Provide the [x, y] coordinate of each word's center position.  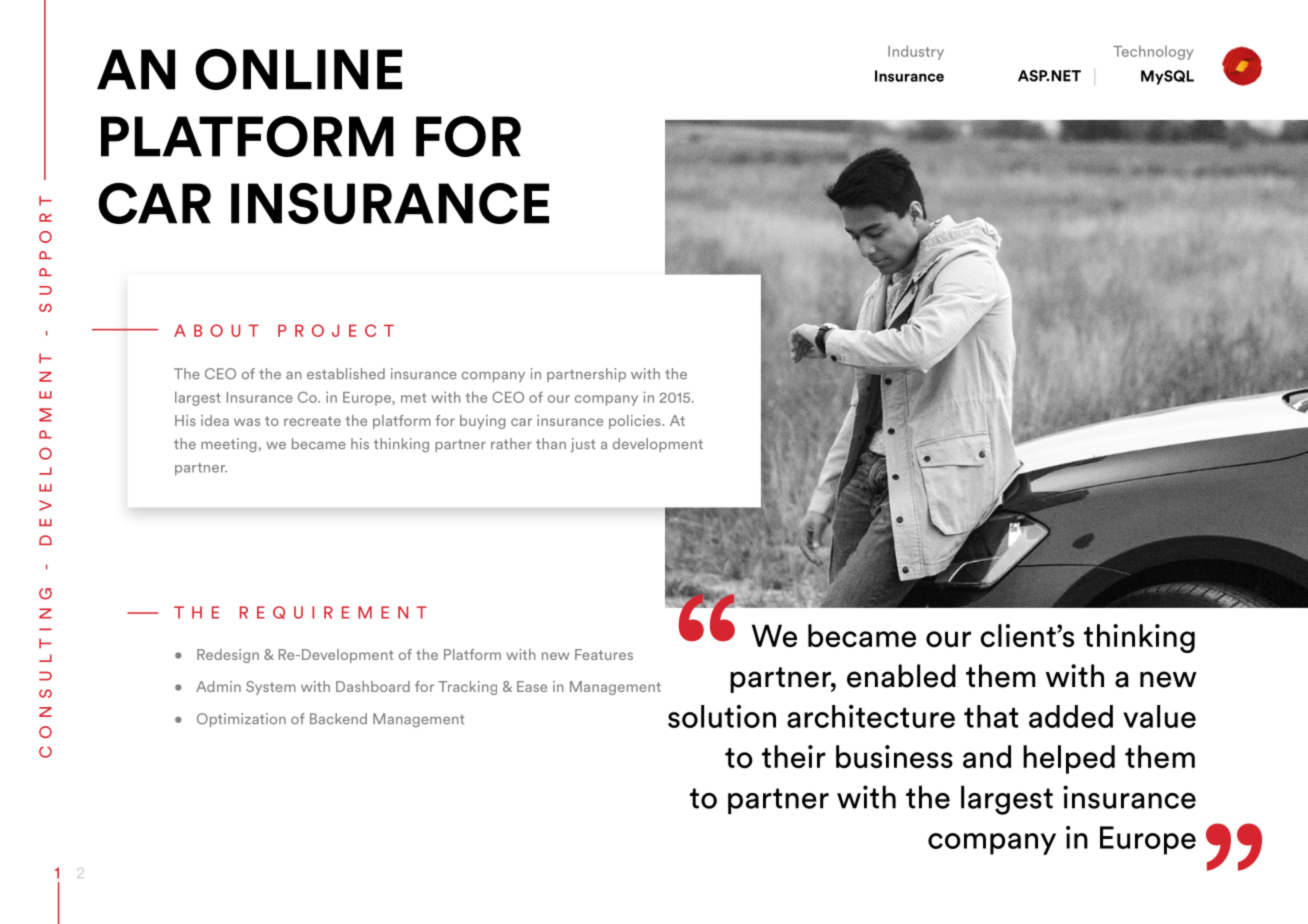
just [582, 445]
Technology [1153, 52]
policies [636, 422]
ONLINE [298, 69]
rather [511, 444]
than [551, 444]
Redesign [228, 656]
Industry [916, 52]
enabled [901, 676]
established [346, 374]
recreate [312, 421]
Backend [338, 719]
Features [604, 654]
